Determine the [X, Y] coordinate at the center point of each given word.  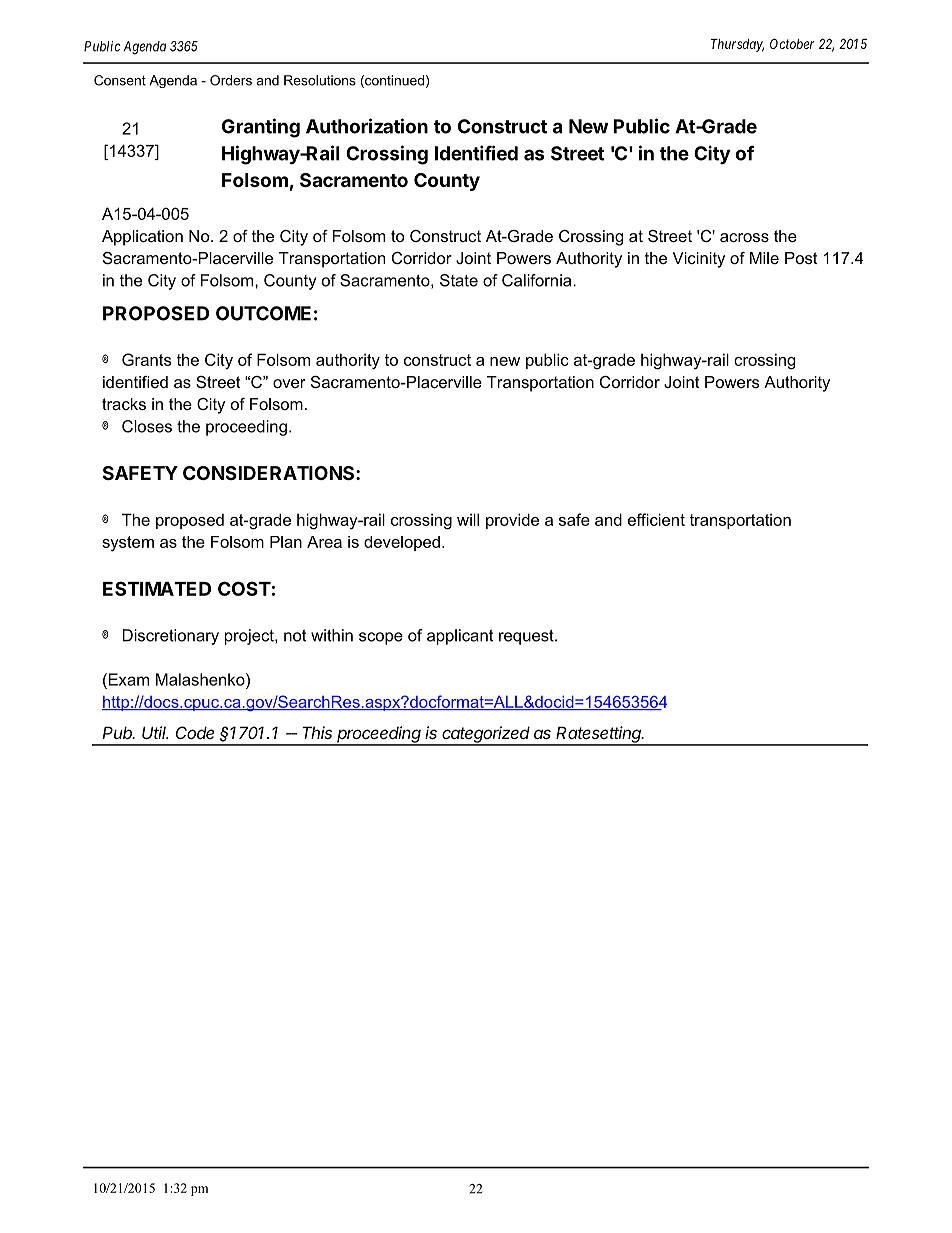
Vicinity [698, 260]
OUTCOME [263, 313]
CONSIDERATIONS [270, 473]
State [459, 280]
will [468, 519]
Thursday [737, 45]
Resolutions [320, 80]
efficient [656, 519]
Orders [231, 80]
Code [195, 732]
